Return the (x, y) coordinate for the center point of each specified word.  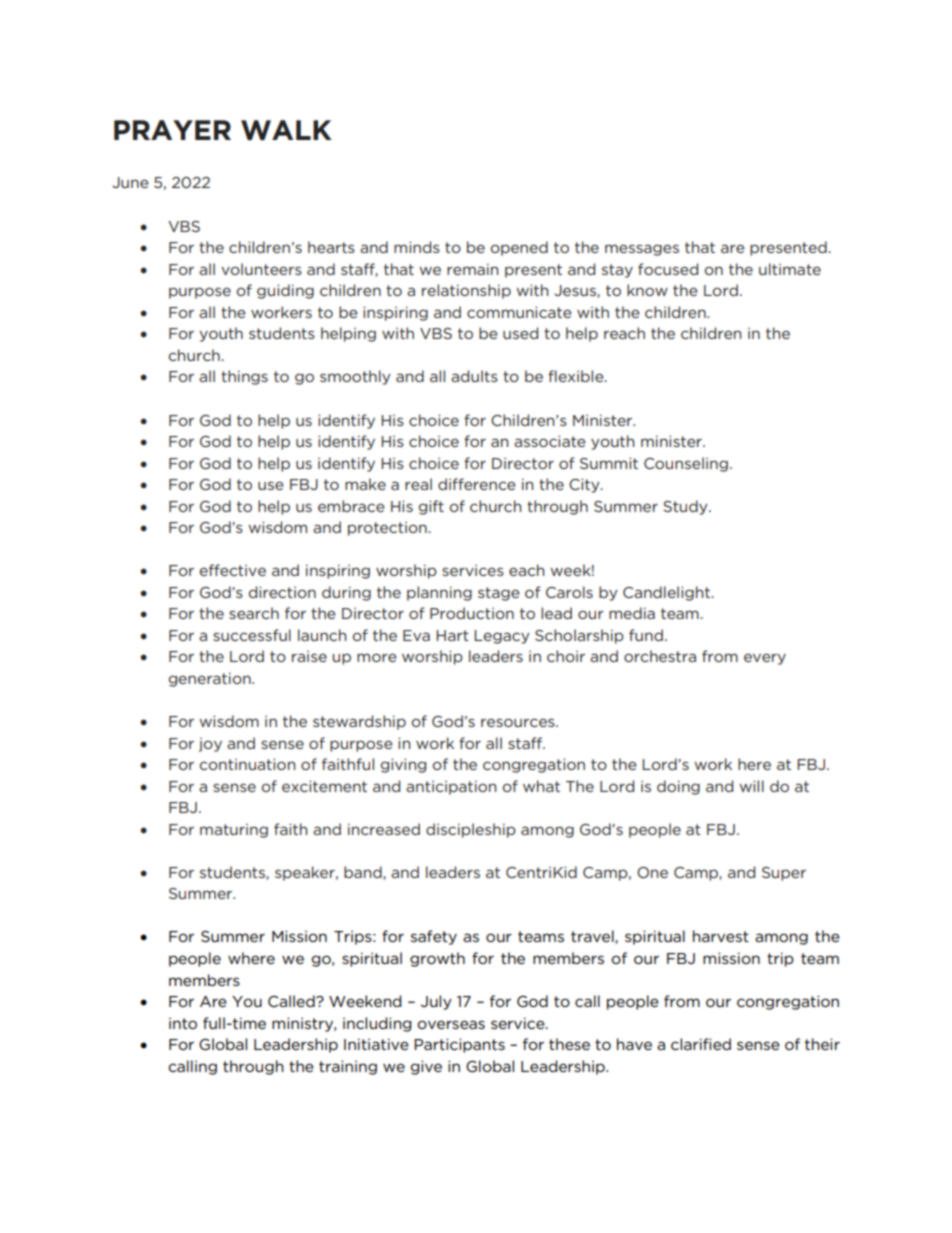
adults (474, 376)
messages (642, 250)
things (244, 377)
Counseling (686, 464)
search (254, 613)
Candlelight (667, 593)
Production (472, 613)
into (183, 1023)
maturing (234, 831)
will (751, 786)
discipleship (471, 830)
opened (519, 248)
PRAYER (172, 130)
